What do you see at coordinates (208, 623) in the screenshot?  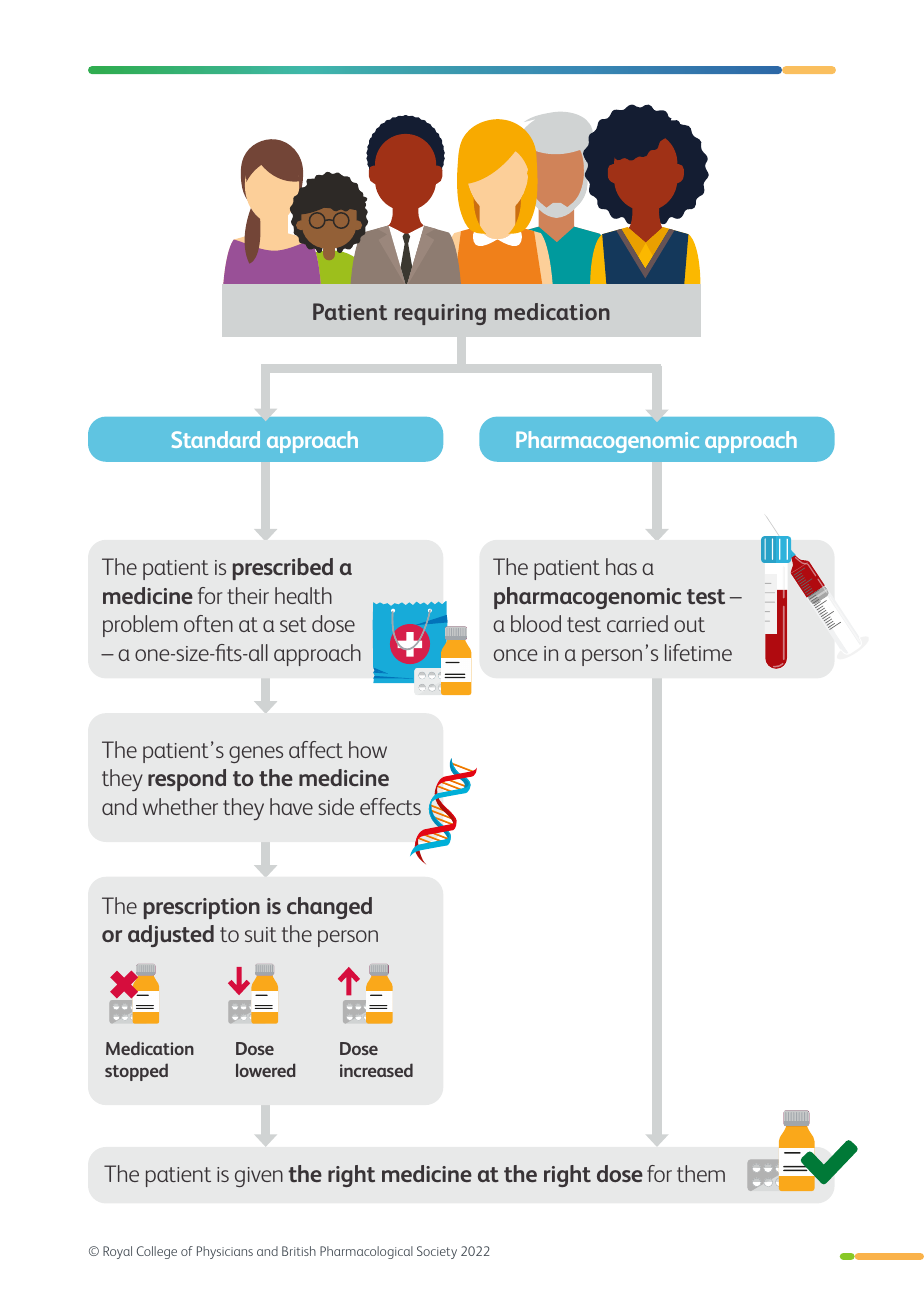 I see `often` at bounding box center [208, 623].
